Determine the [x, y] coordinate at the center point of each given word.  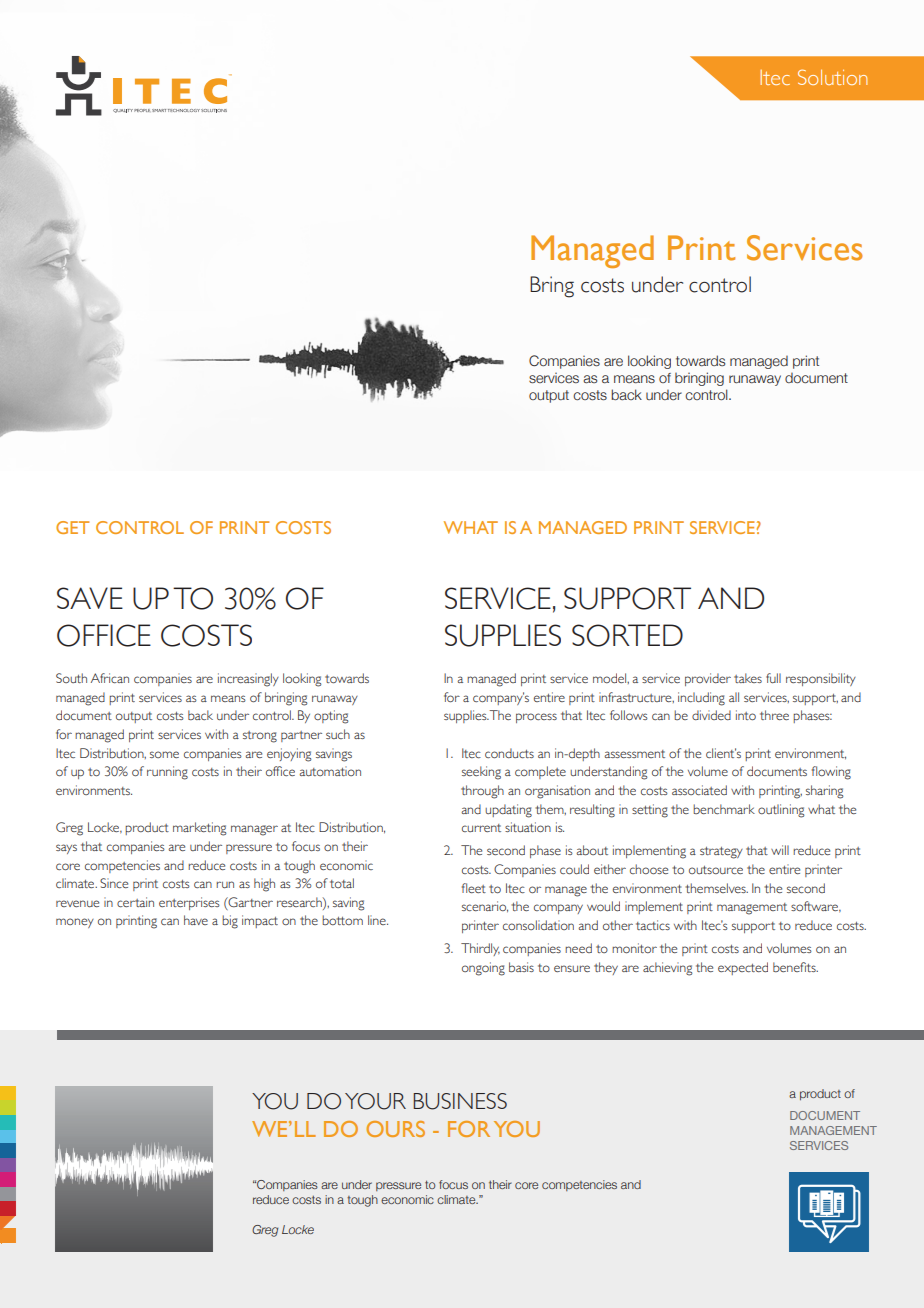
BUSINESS [460, 1101]
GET [72, 527]
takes [748, 678]
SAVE [90, 598]
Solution [832, 77]
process [536, 718]
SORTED [627, 635]
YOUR [375, 1101]
